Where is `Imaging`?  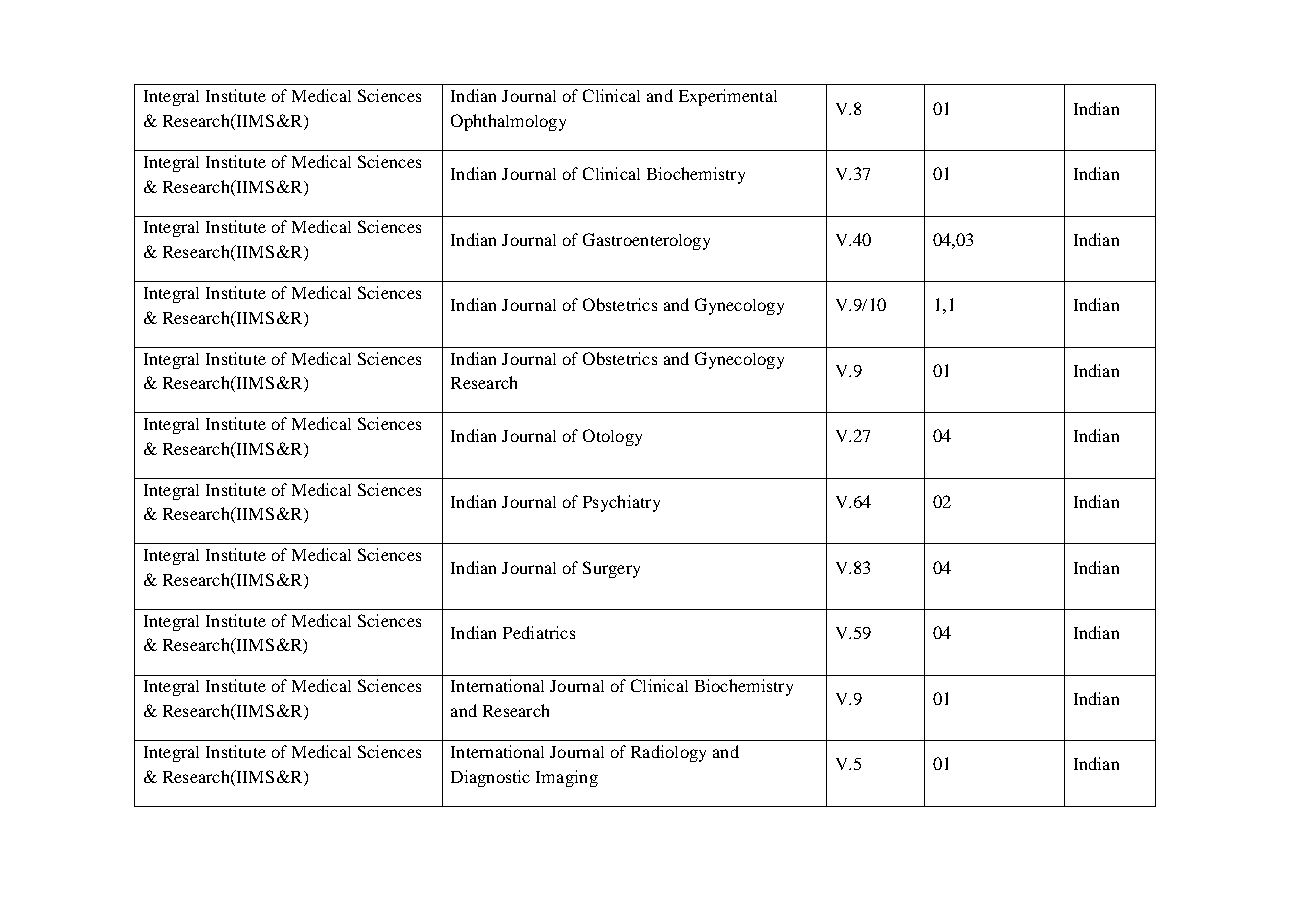 Imaging is located at coordinates (567, 778).
